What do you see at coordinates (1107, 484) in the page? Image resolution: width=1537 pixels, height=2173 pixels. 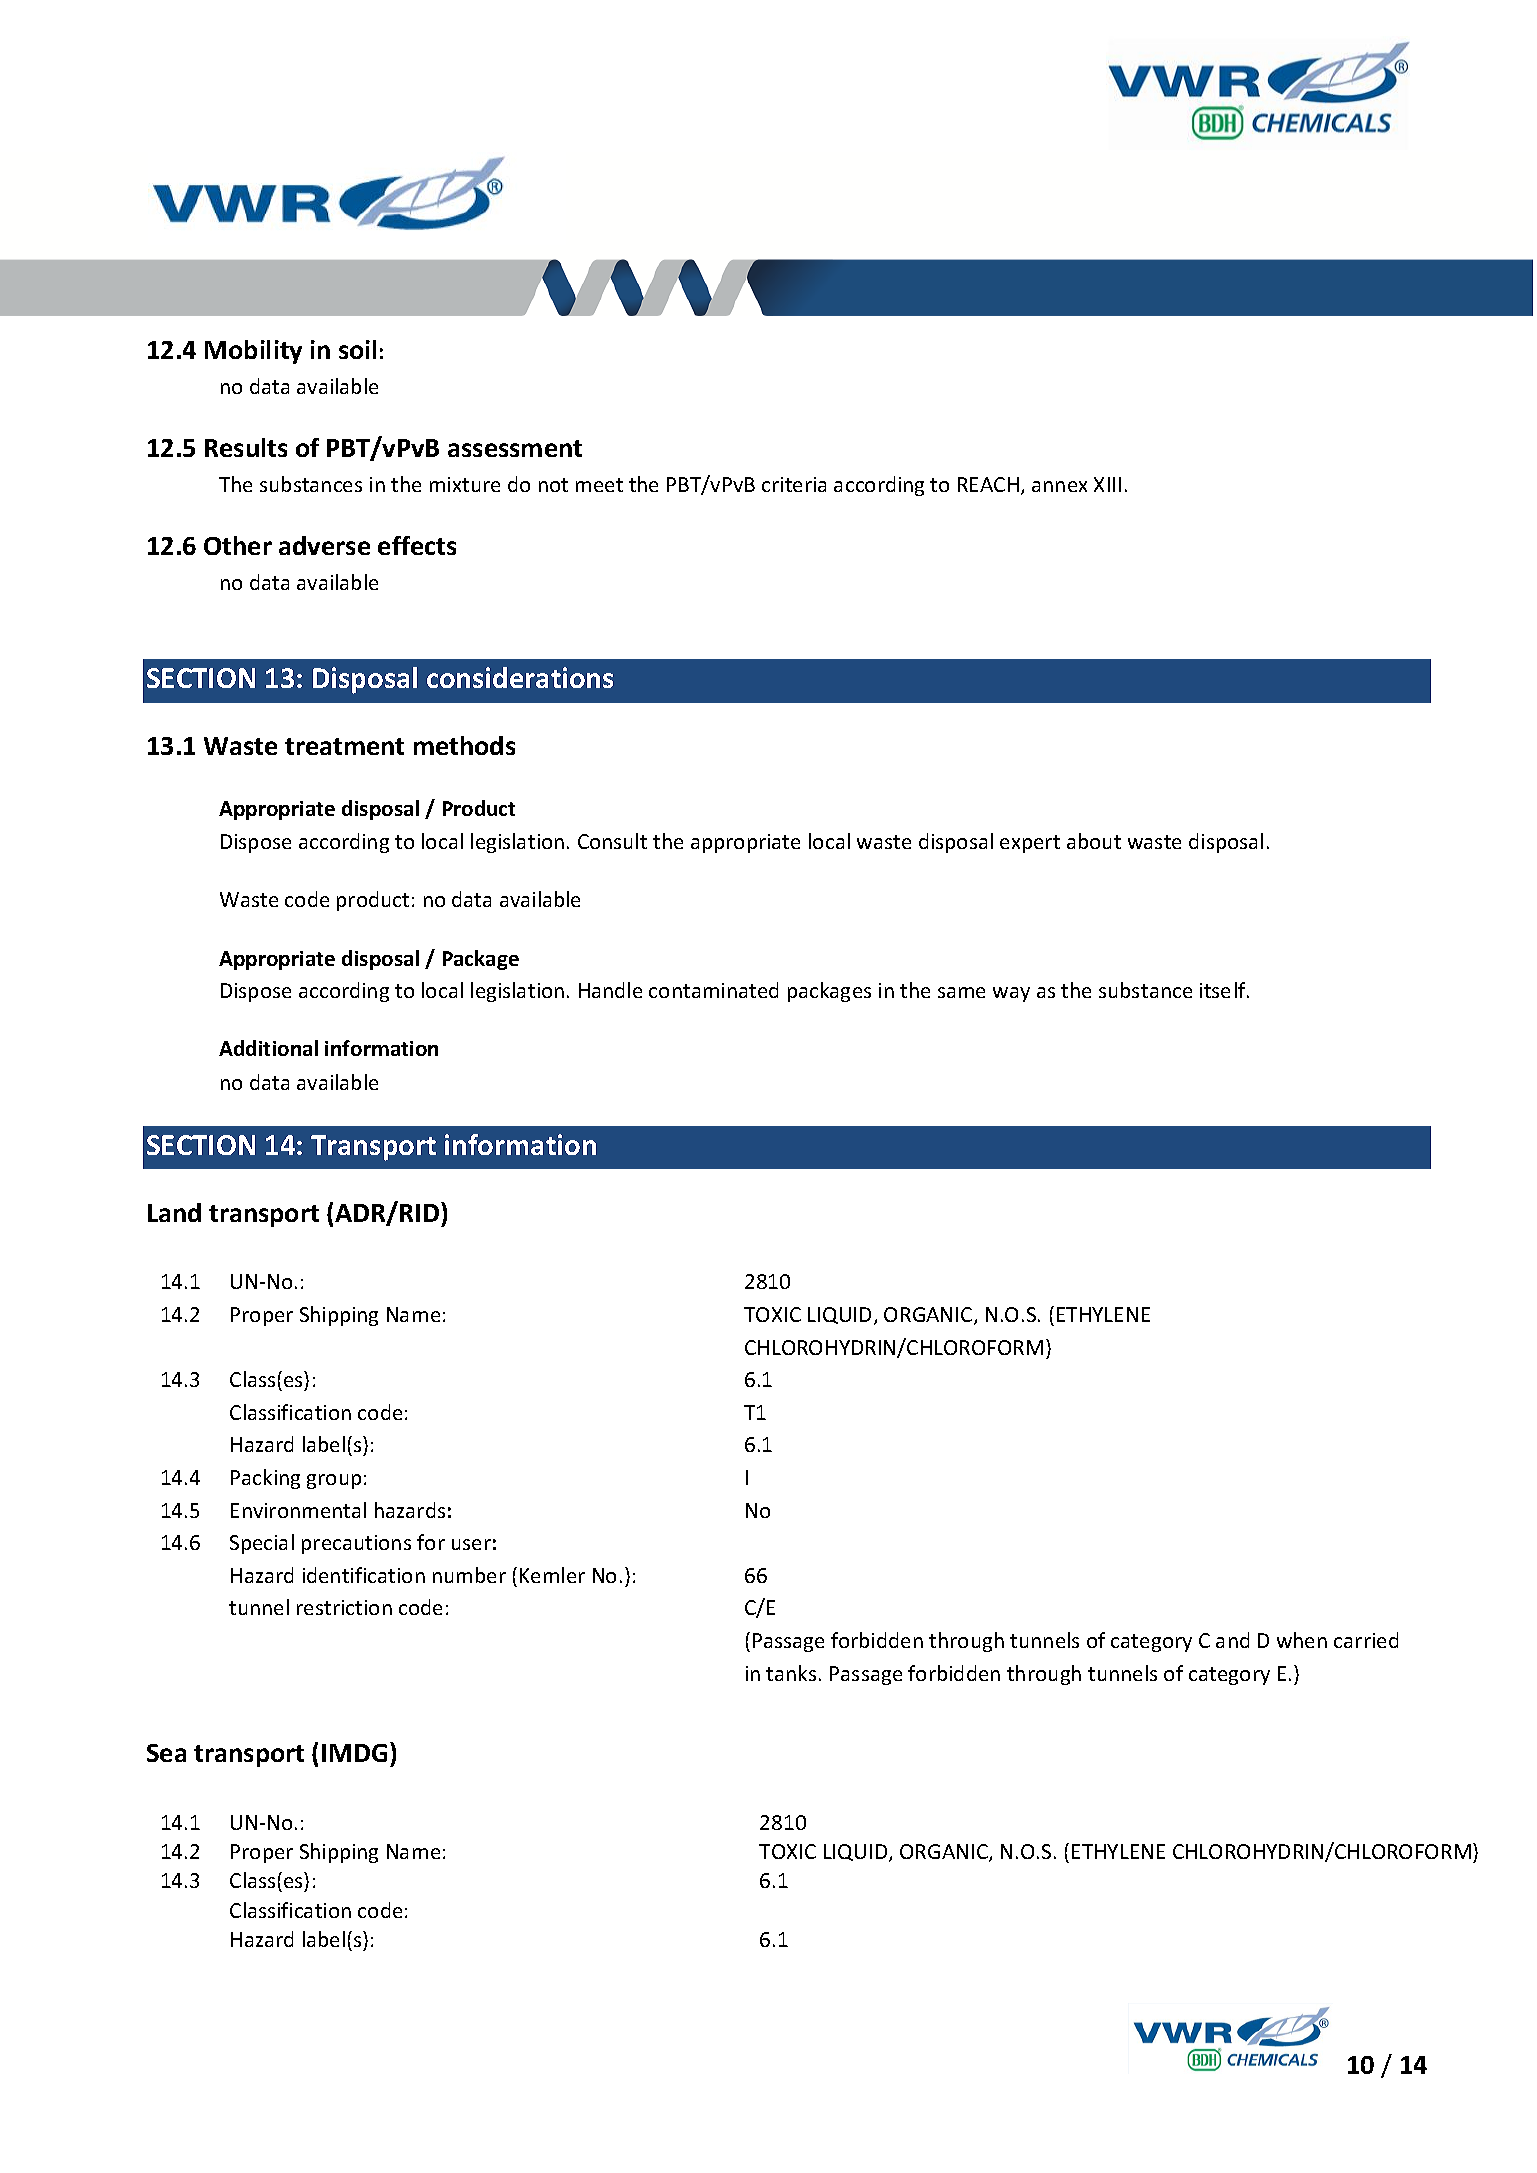 I see `XIII` at bounding box center [1107, 484].
